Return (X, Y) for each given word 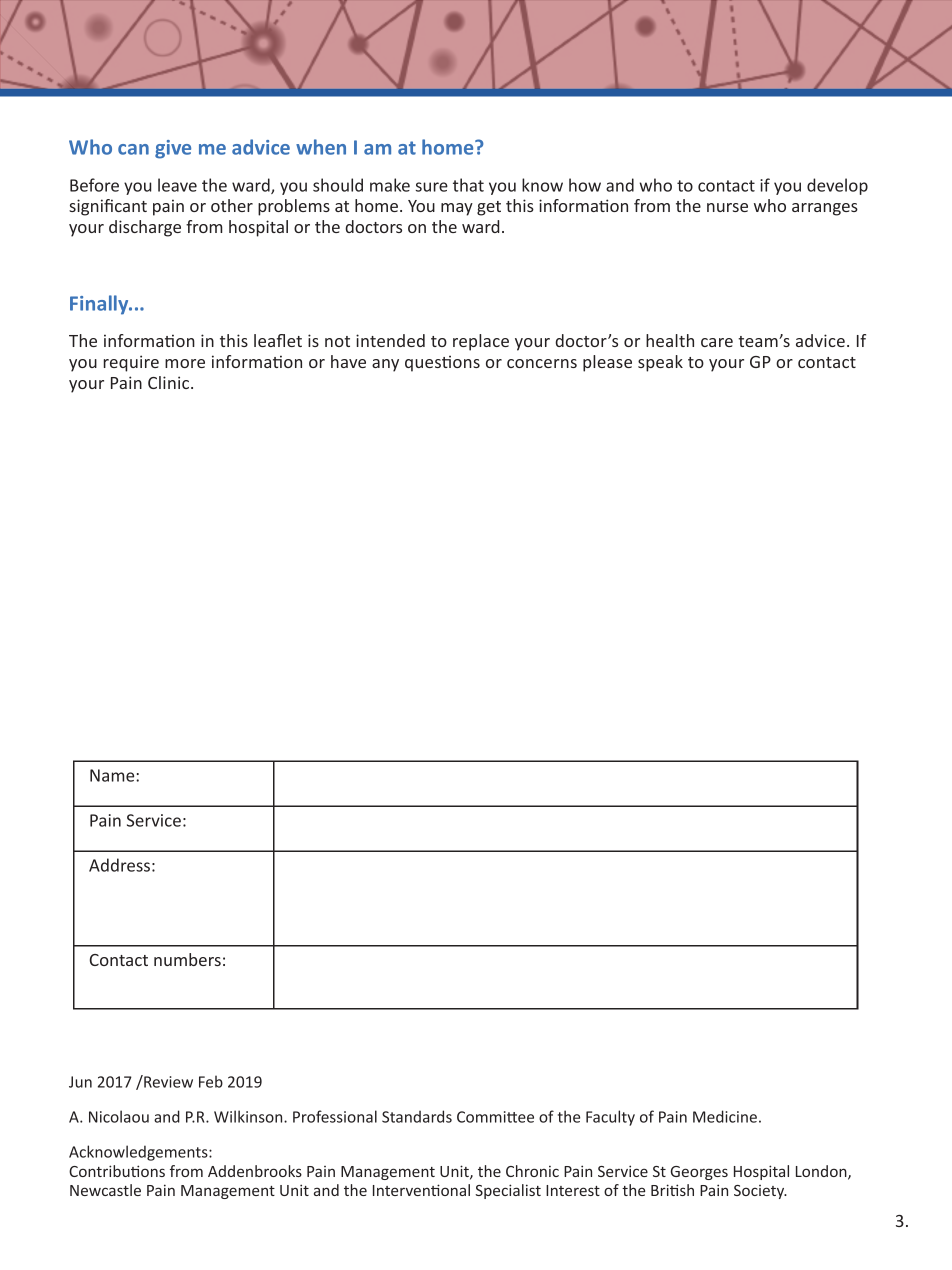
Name (113, 775)
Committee (495, 1117)
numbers (187, 959)
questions (442, 363)
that (468, 185)
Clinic (170, 382)
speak (660, 363)
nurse (727, 207)
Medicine (725, 1116)
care (717, 342)
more (185, 363)
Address (119, 865)
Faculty (610, 1118)
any (385, 365)
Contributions (117, 1171)
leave (177, 185)
